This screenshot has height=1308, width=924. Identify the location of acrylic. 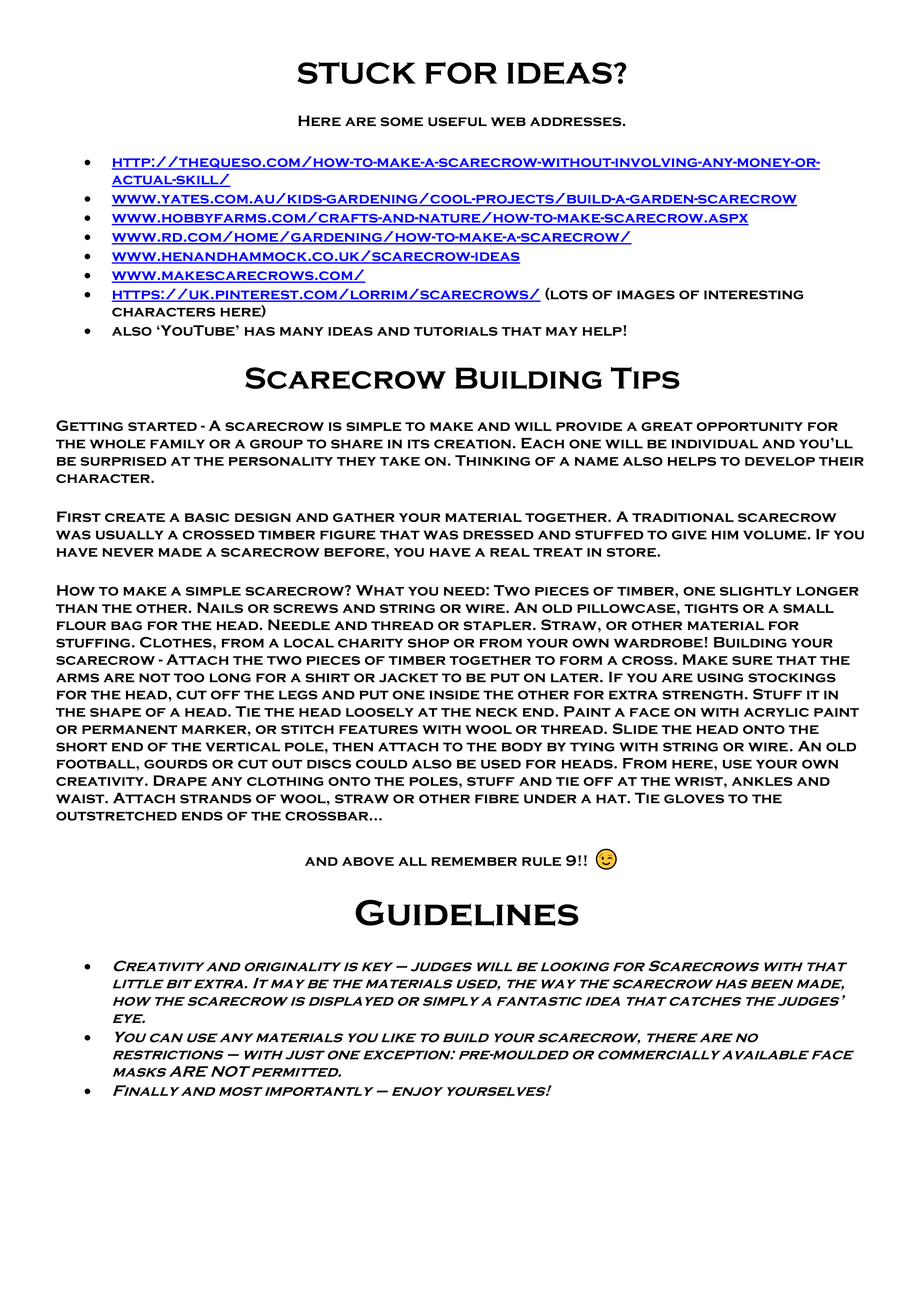
(776, 712).
